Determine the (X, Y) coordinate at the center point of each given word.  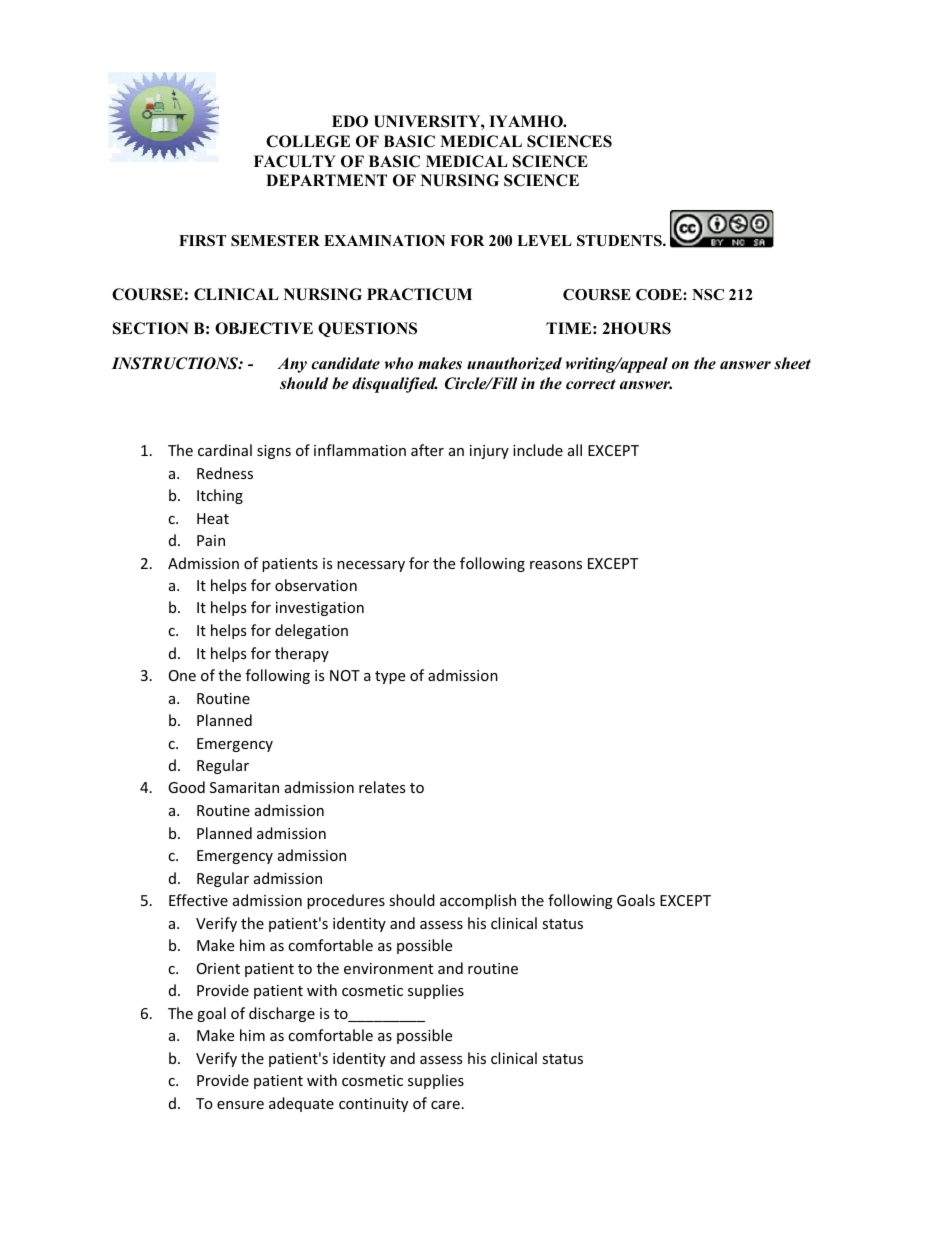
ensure (240, 1105)
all (575, 450)
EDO (350, 121)
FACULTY (295, 161)
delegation (311, 631)
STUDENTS (620, 241)
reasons (556, 565)
